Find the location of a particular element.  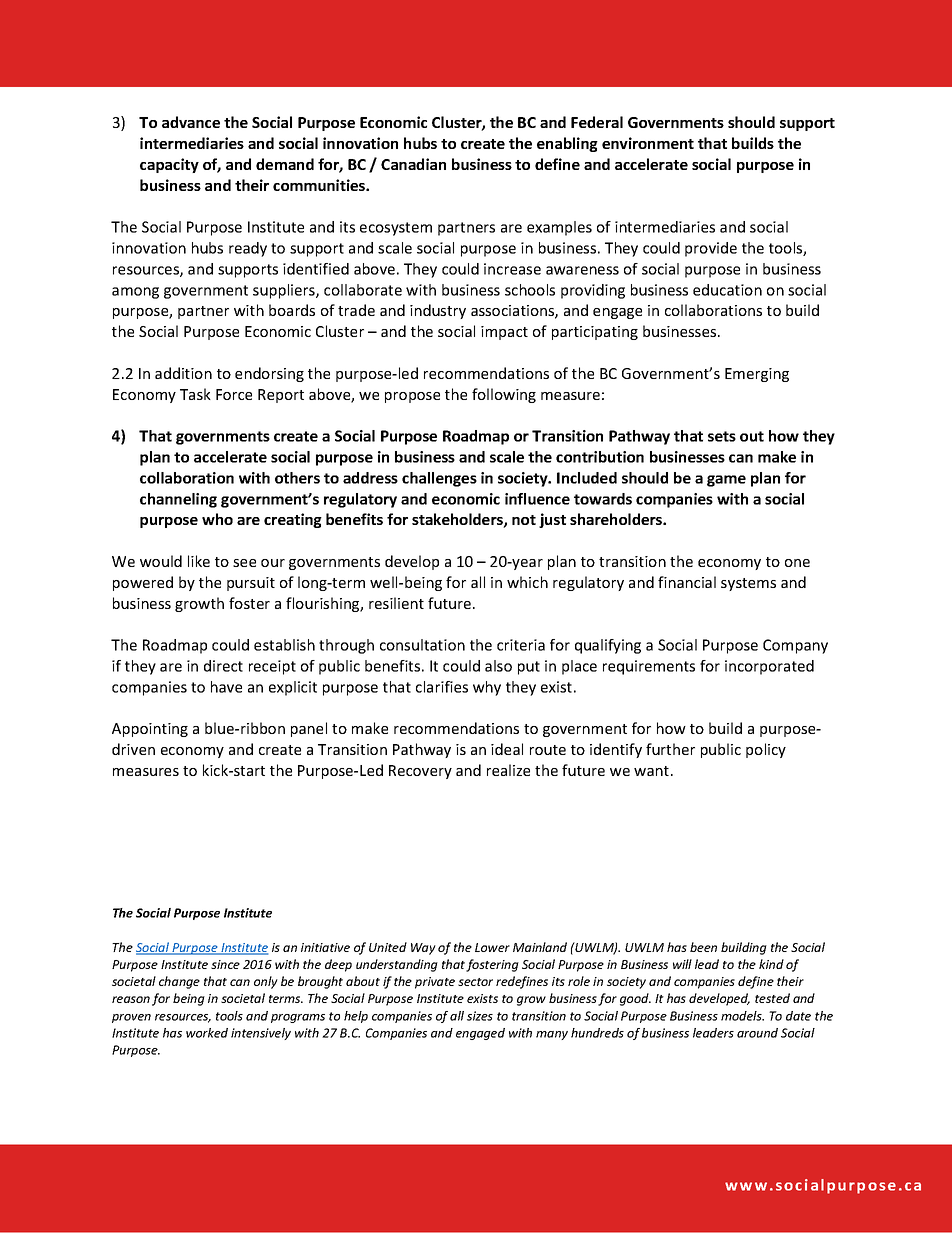

advance is located at coordinates (191, 122).
